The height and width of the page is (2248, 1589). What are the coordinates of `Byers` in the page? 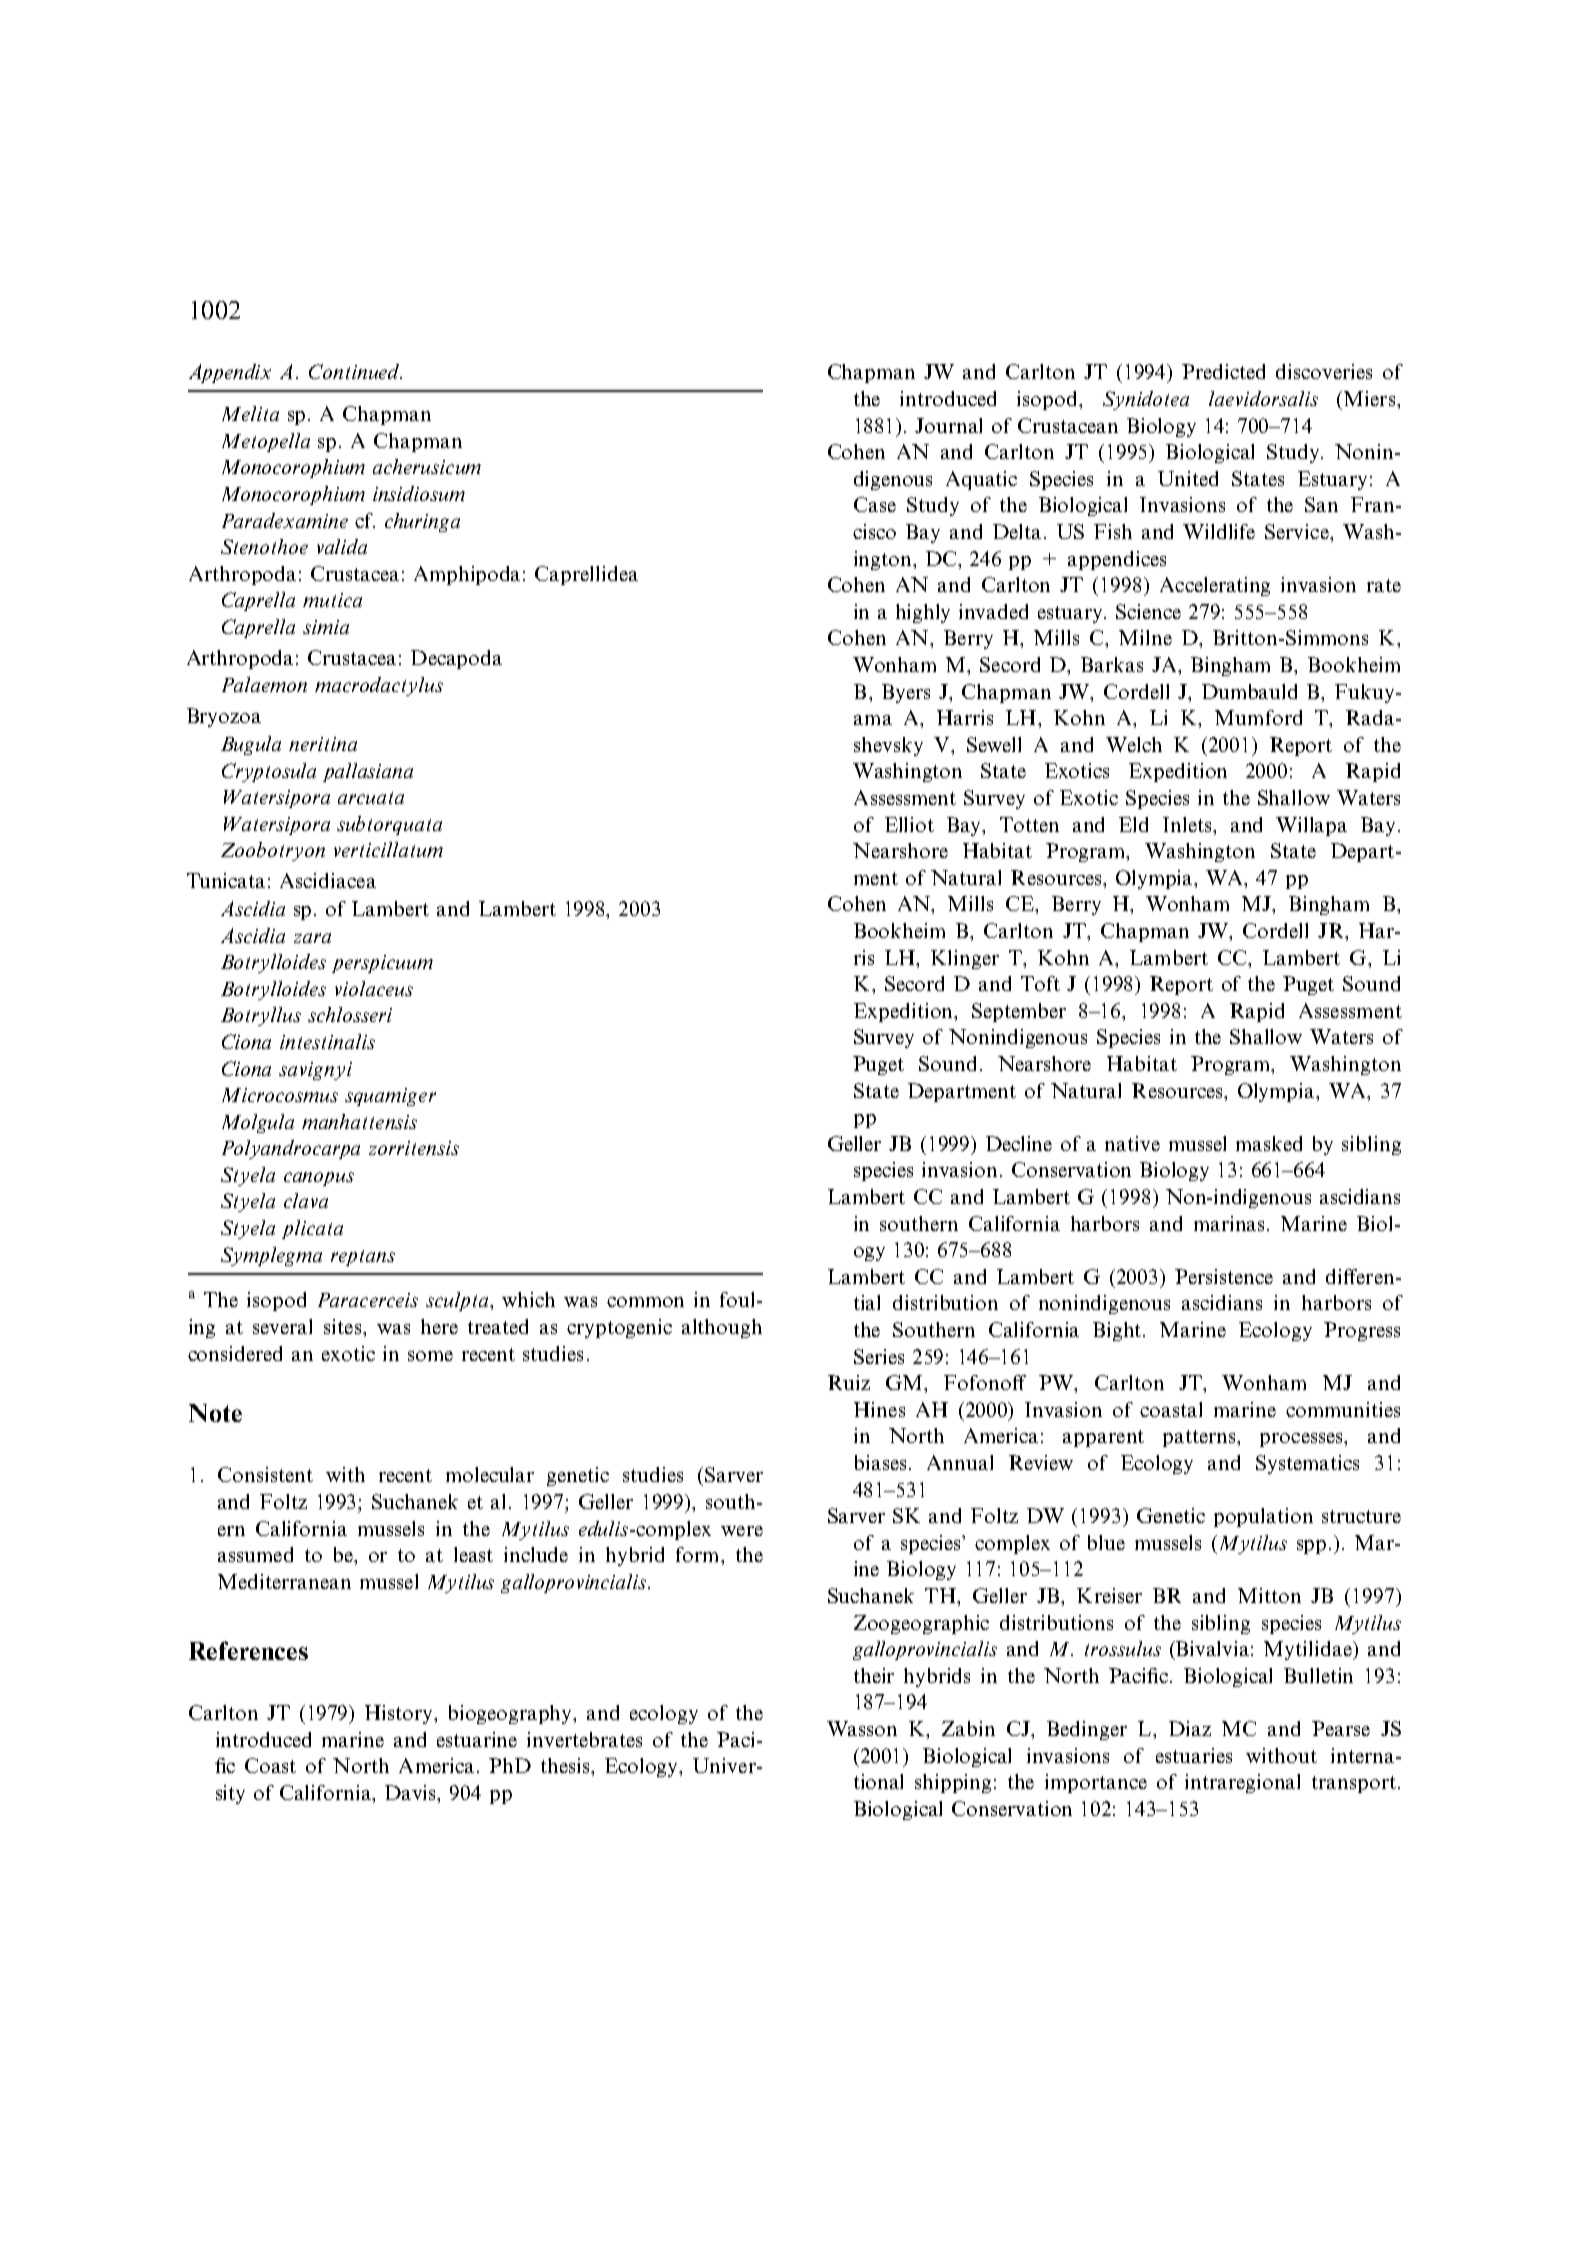 It's located at (906, 693).
